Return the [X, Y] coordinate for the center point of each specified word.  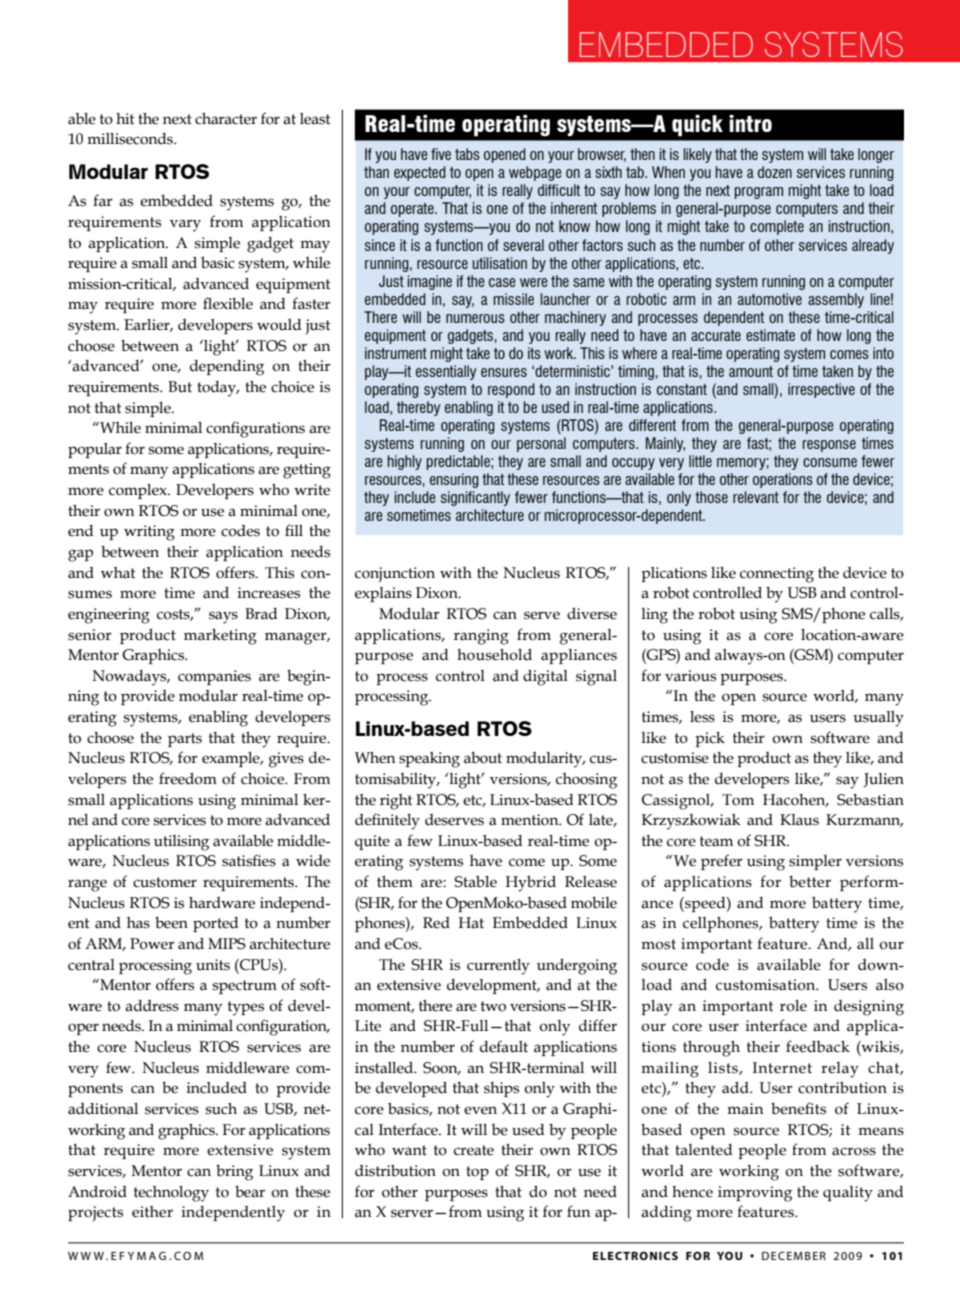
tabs [467, 154]
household [494, 655]
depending [227, 368]
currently [498, 967]
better [810, 882]
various [690, 676]
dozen [775, 172]
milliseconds [131, 139]
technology [171, 1194]
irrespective [821, 390]
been [171, 923]
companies [214, 677]
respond [511, 390]
